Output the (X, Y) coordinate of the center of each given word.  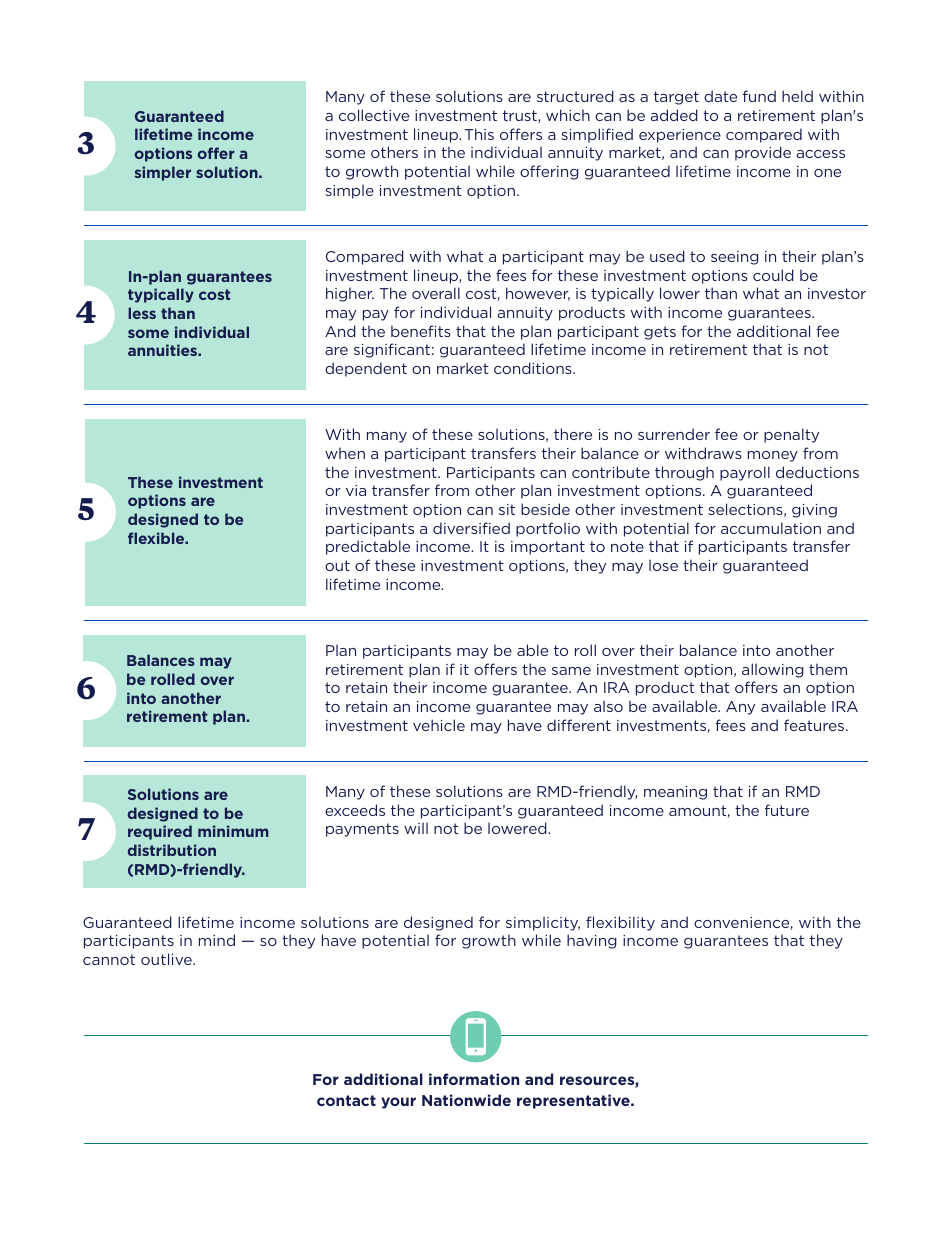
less (142, 313)
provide (763, 153)
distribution (172, 850)
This (479, 134)
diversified (471, 528)
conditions (534, 368)
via (356, 490)
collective (374, 115)
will (416, 828)
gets (660, 333)
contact (346, 1100)
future (787, 810)
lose (663, 565)
